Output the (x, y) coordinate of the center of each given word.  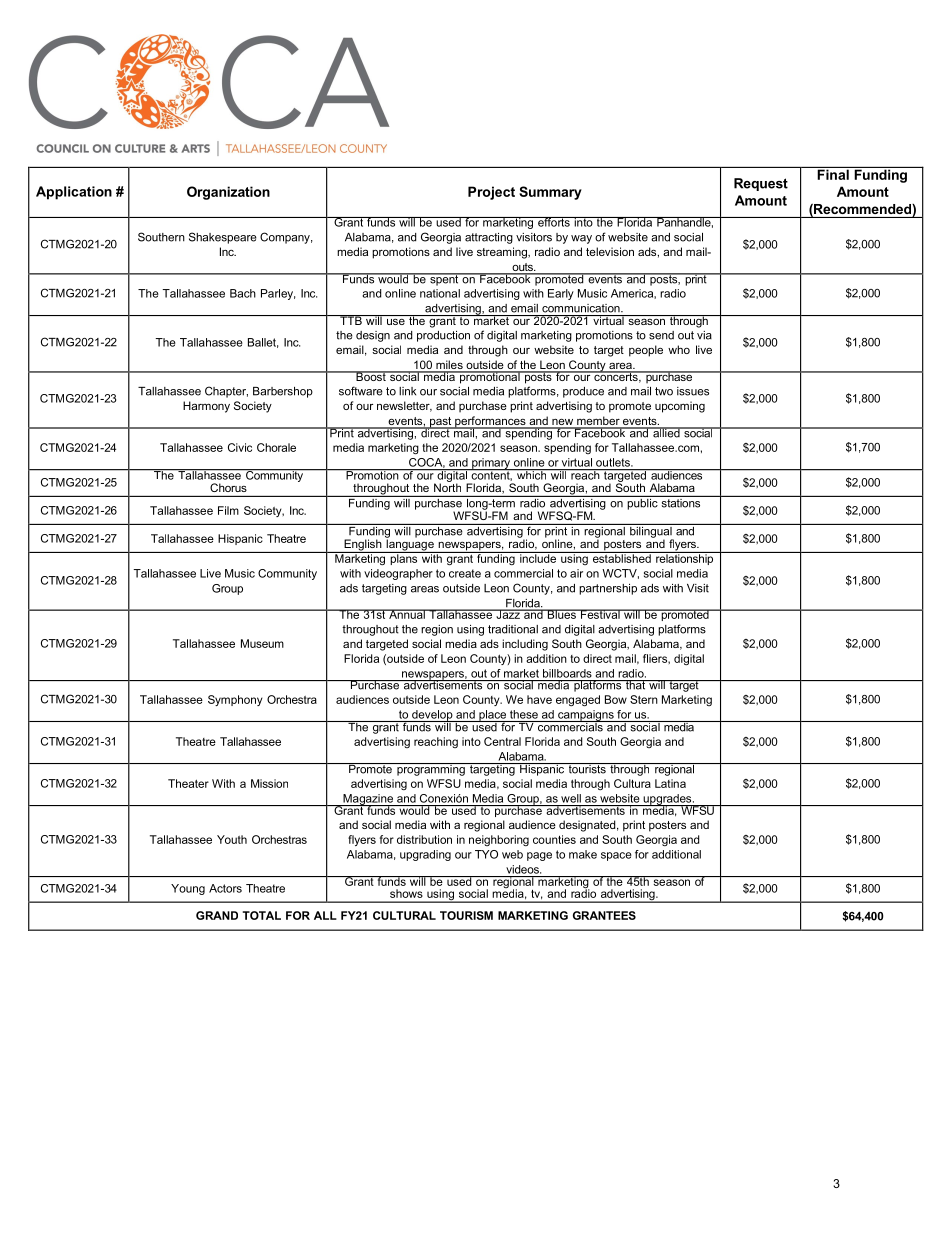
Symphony (235, 700)
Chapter (226, 392)
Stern (644, 699)
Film (228, 510)
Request (761, 184)
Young (188, 889)
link (407, 391)
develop (432, 716)
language (410, 545)
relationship (684, 558)
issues (693, 391)
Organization (228, 193)
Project (491, 193)
